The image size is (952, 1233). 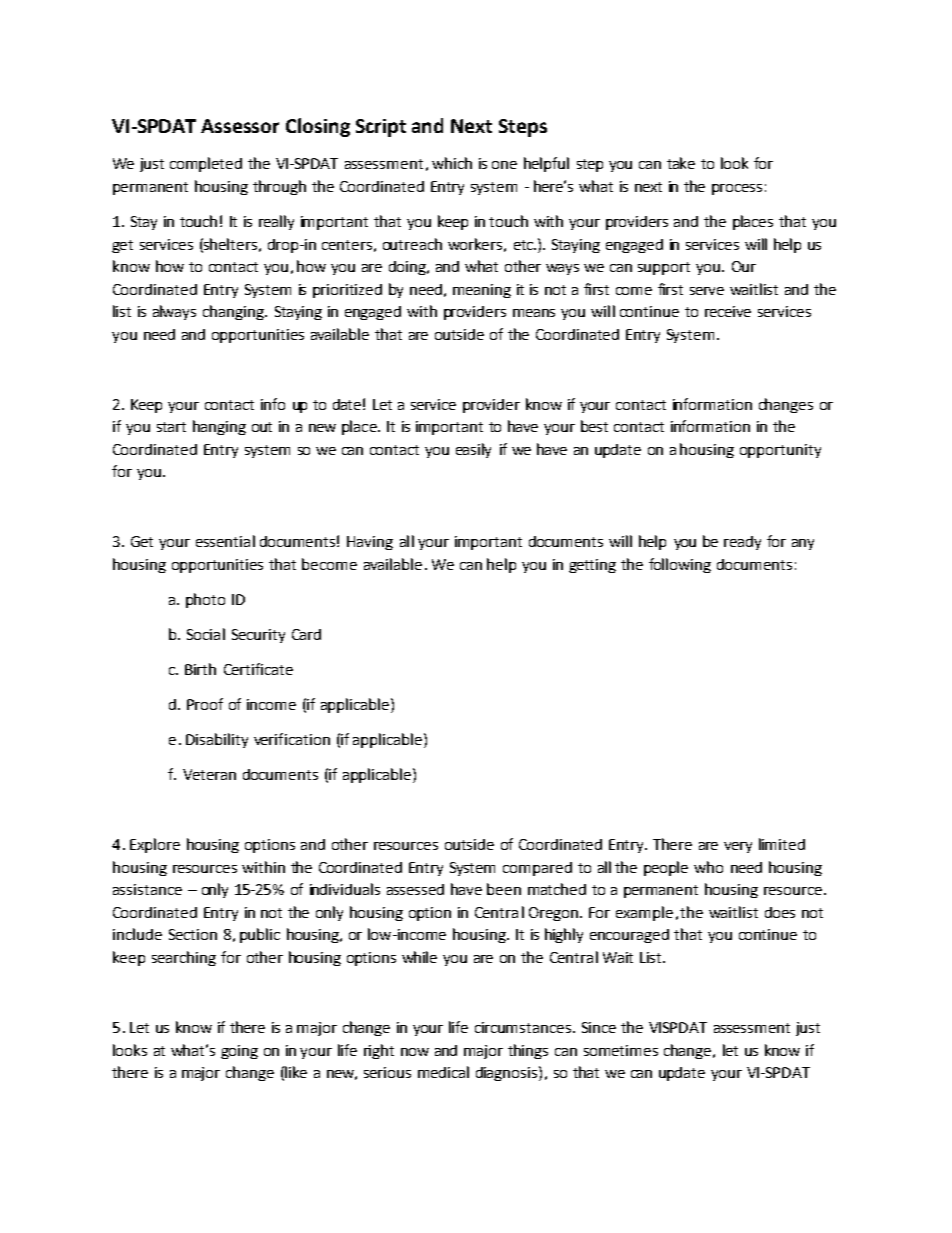 What do you see at coordinates (681, 163) in the document?
I see `take` at bounding box center [681, 163].
